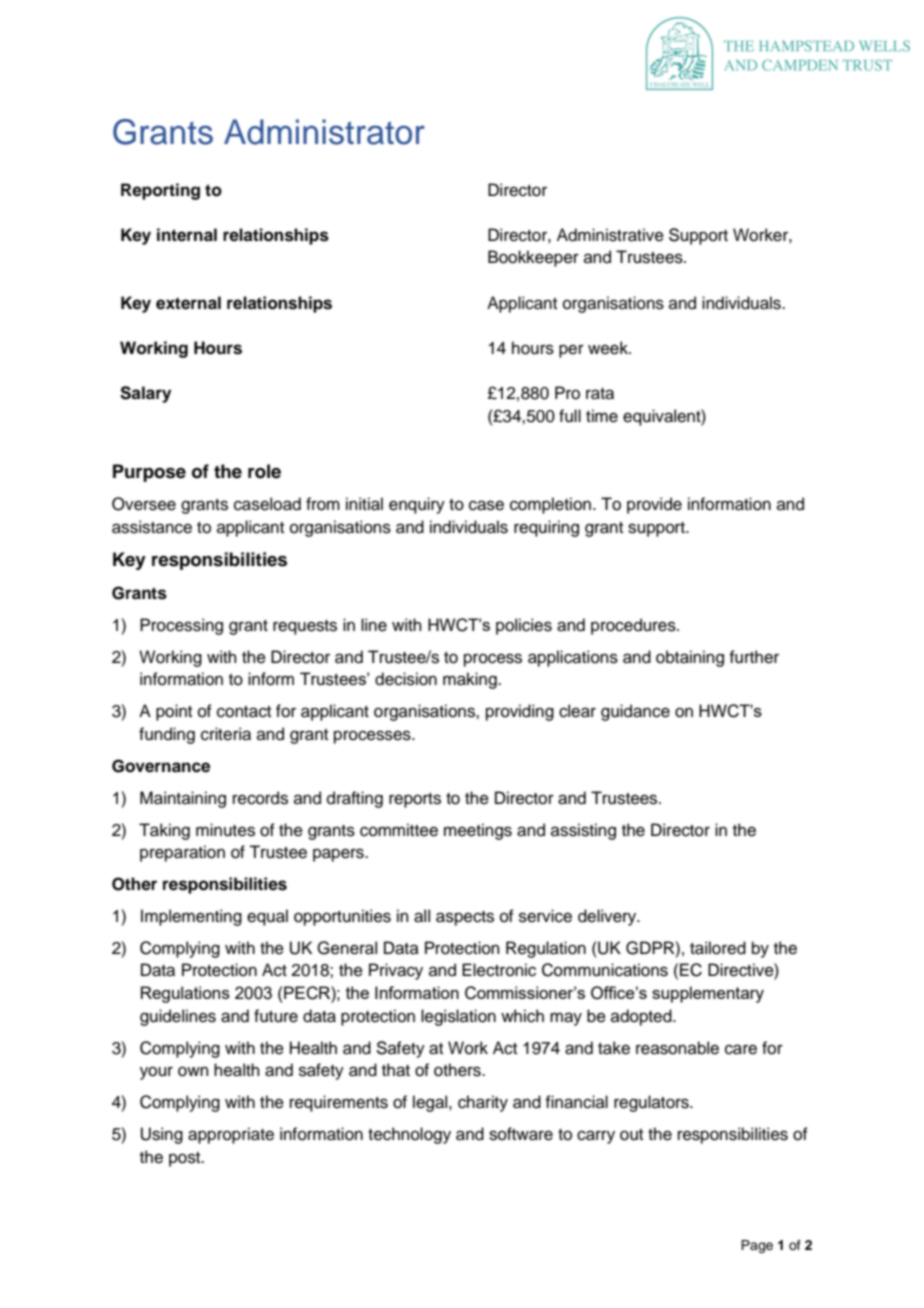  What do you see at coordinates (690, 658) in the screenshot?
I see `obtaining` at bounding box center [690, 658].
